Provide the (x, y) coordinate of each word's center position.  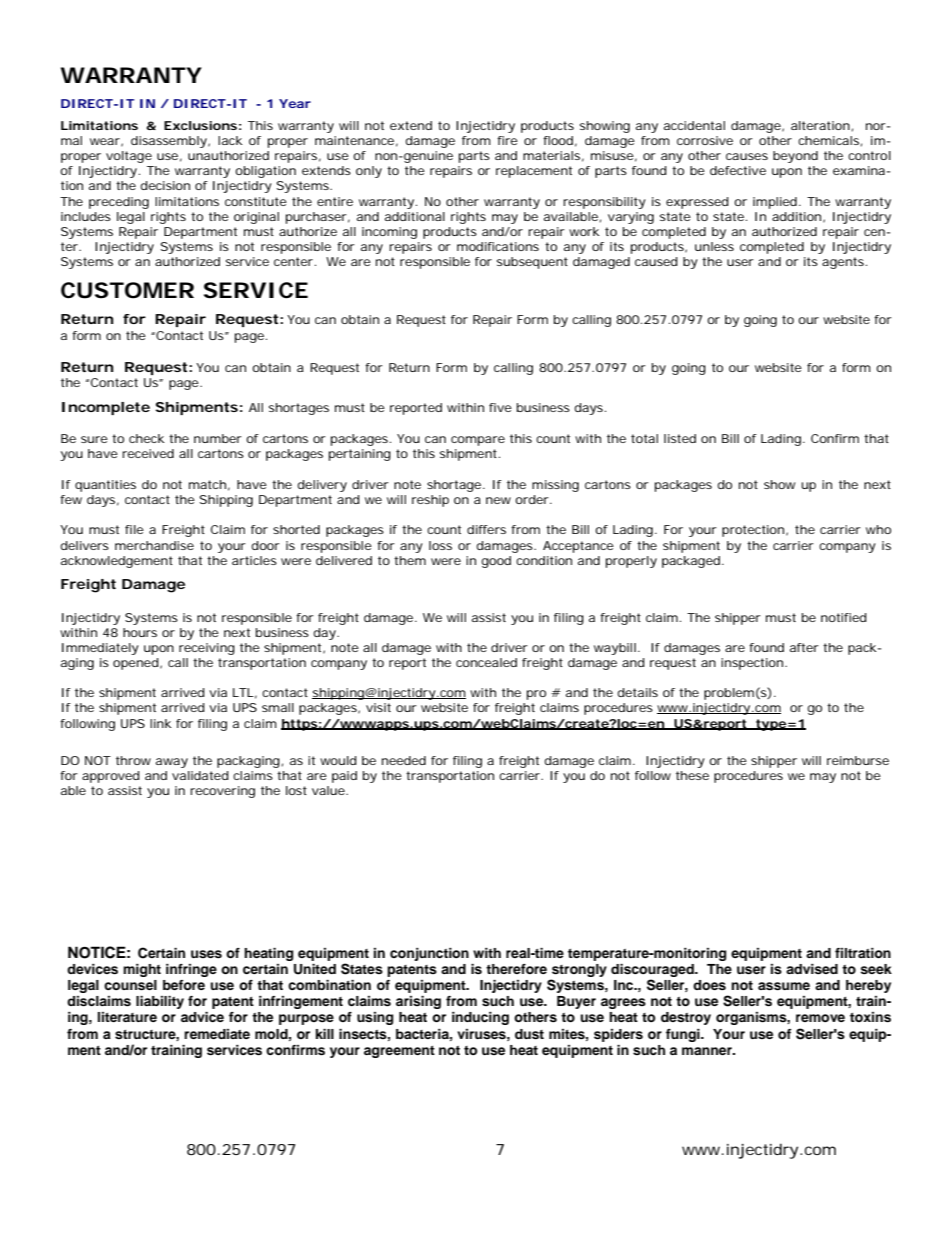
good (496, 562)
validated (200, 775)
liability (160, 1002)
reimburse (858, 760)
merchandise (154, 545)
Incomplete (106, 408)
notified (844, 617)
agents (844, 263)
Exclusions (200, 125)
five (500, 407)
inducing (480, 1018)
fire (507, 140)
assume (784, 986)
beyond (795, 157)
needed (404, 760)
